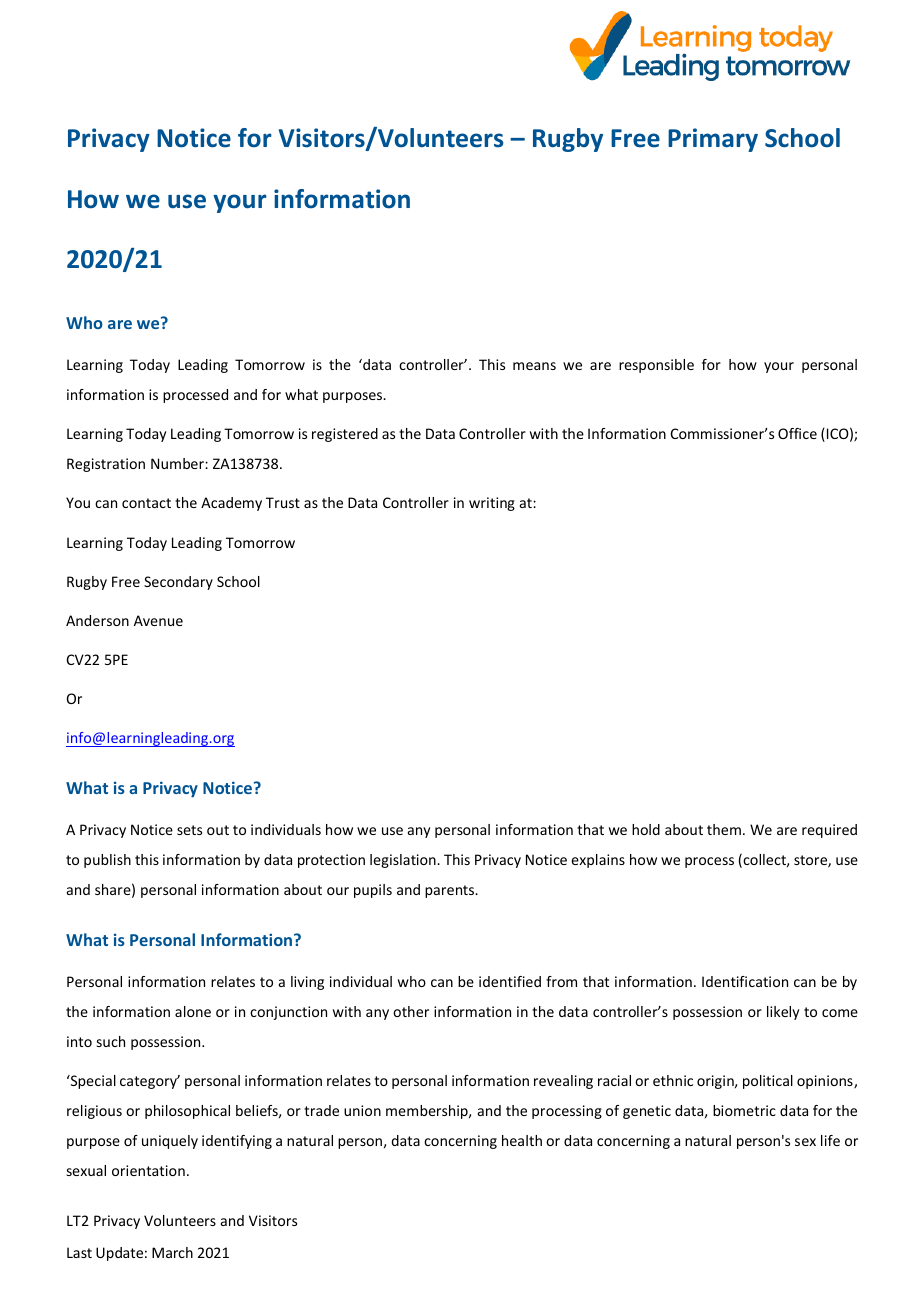 This image has height=1308, width=924. Describe the element at coordinates (451, 891) in the image. I see `parents` at that location.
